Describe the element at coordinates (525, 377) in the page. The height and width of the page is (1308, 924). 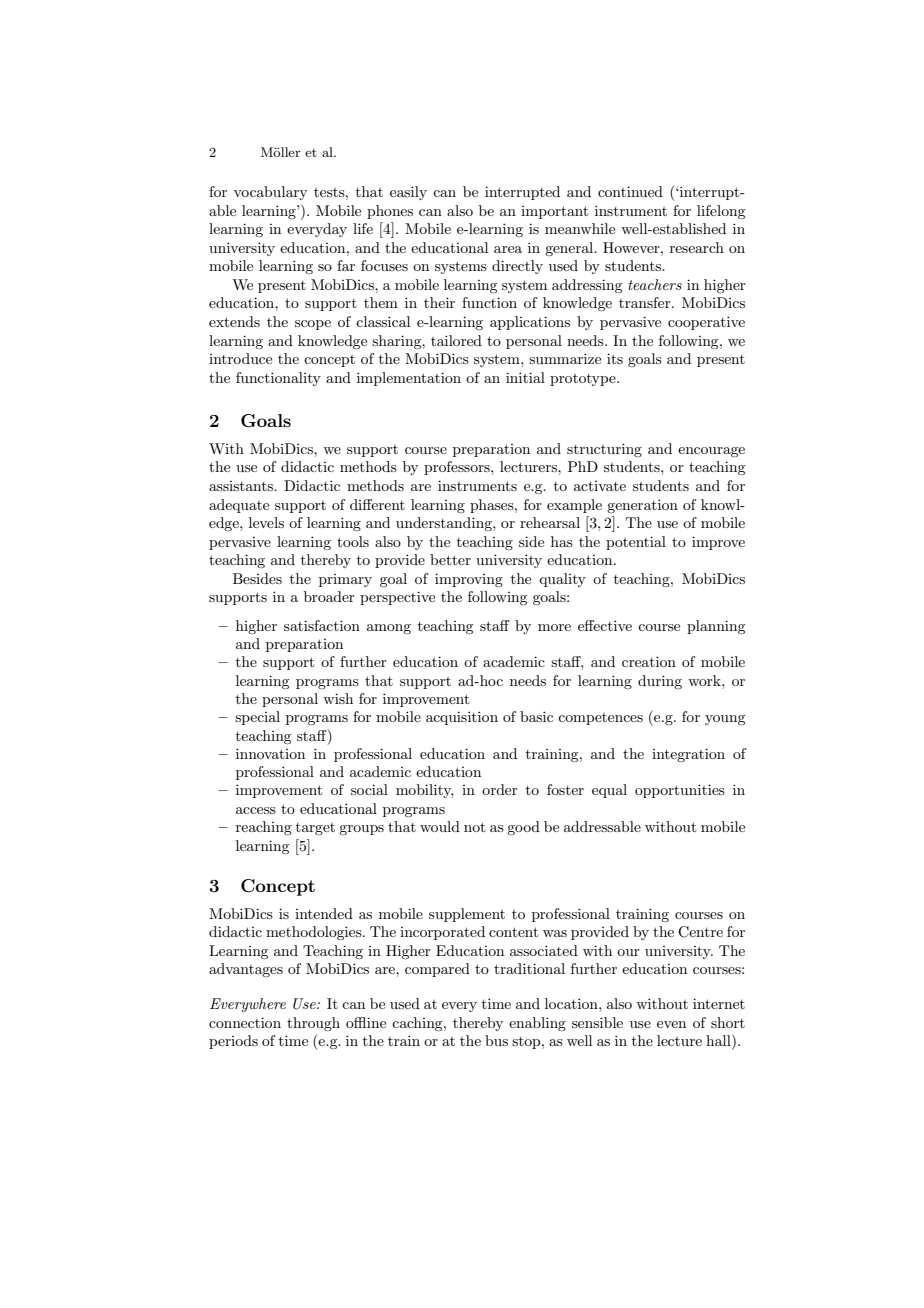
I see `initial` at that location.
